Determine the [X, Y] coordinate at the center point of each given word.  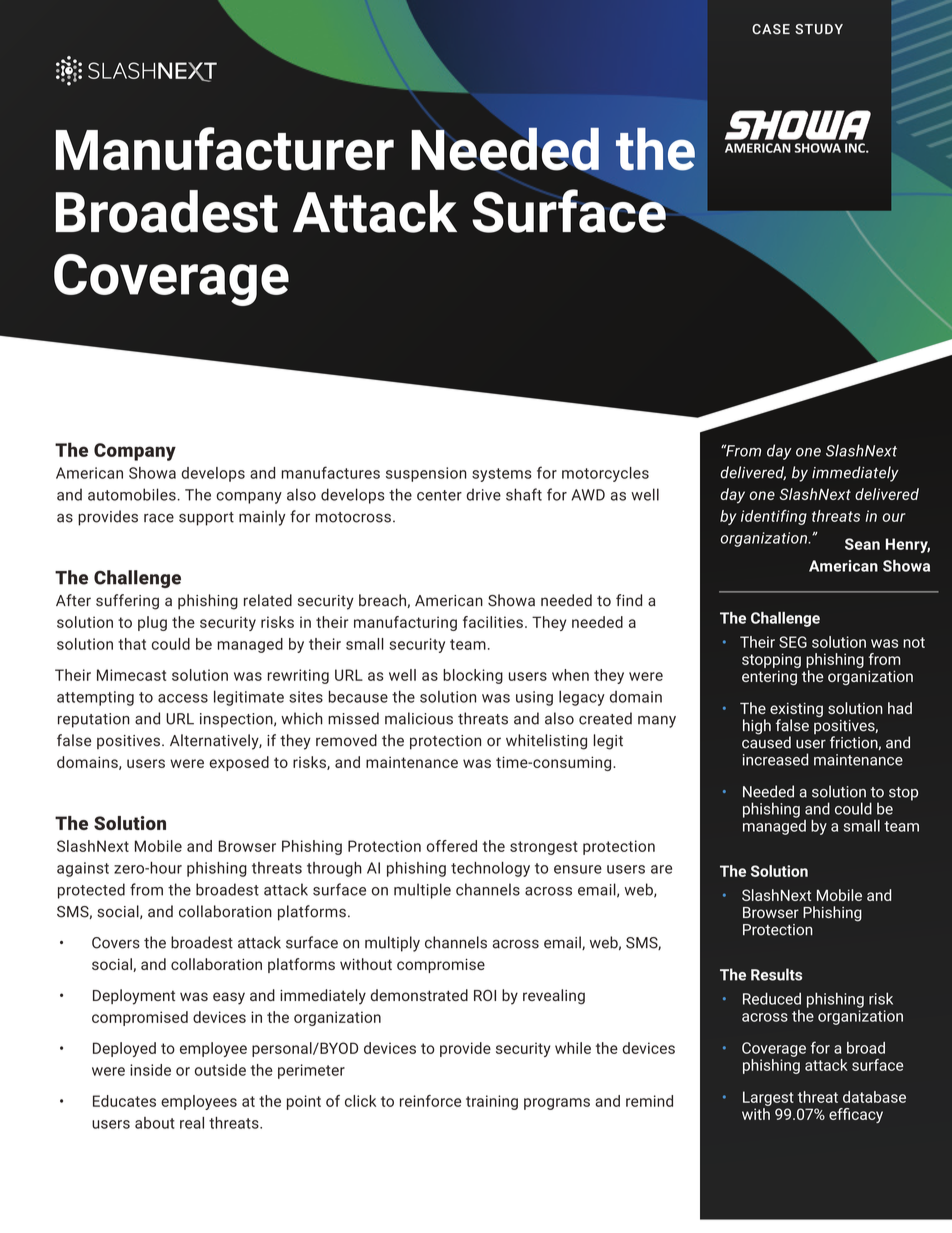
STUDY [819, 29]
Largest [768, 1098]
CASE [771, 29]
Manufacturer [225, 149]
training [492, 1102]
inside [150, 1070]
